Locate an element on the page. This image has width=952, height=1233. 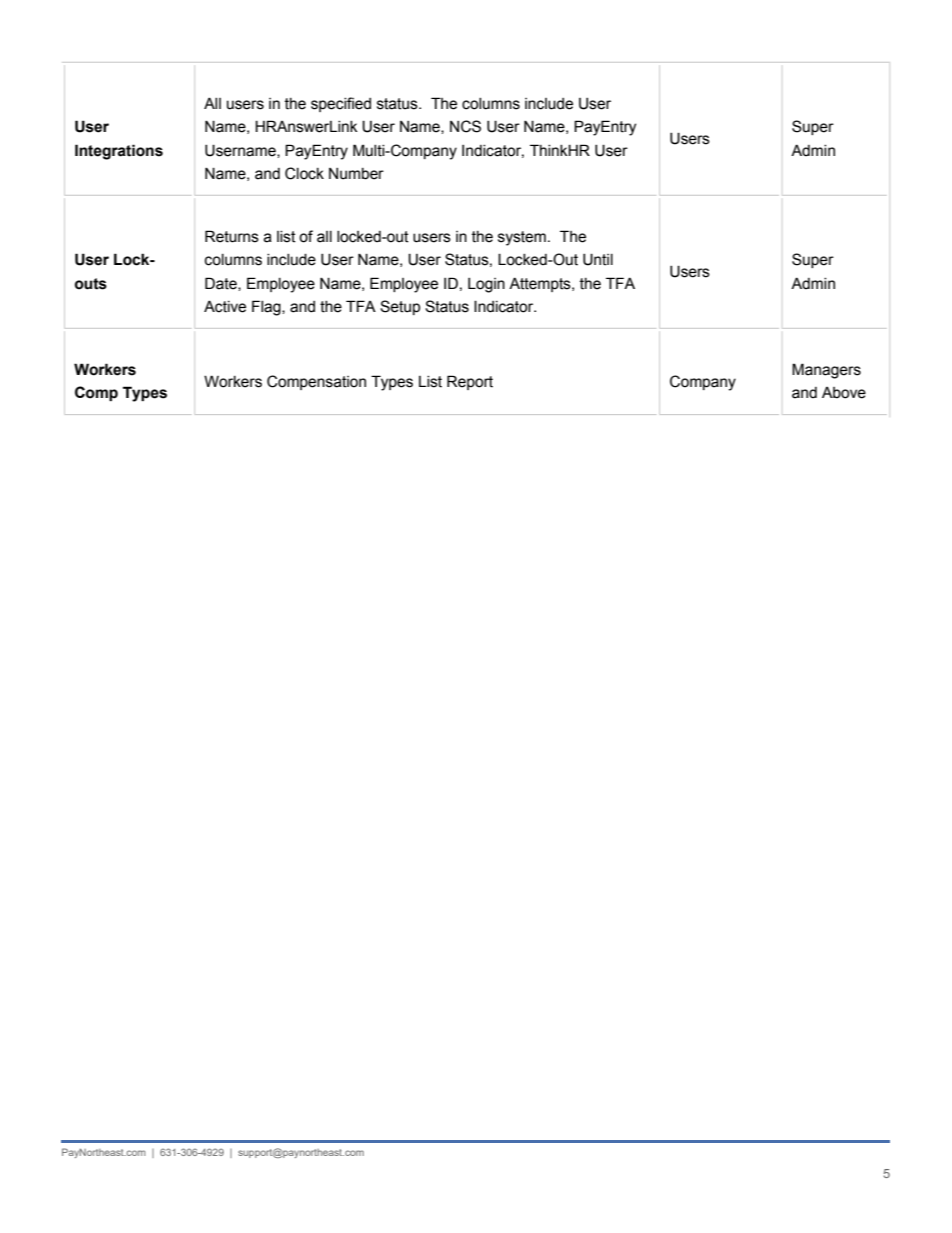
Report is located at coordinates (470, 382).
